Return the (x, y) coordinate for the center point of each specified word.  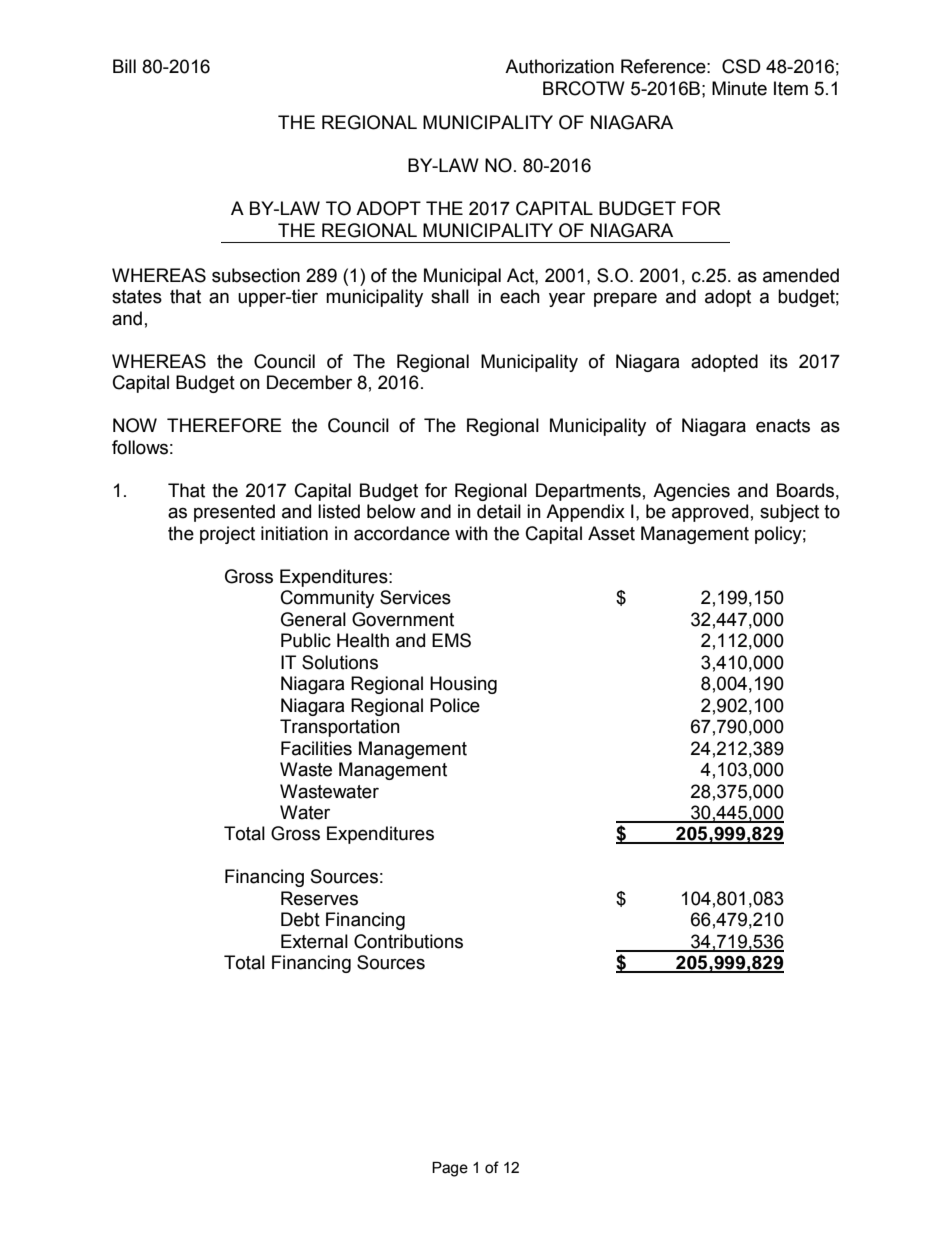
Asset (611, 533)
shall (450, 296)
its (779, 361)
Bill (124, 66)
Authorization (559, 66)
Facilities (316, 748)
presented (234, 513)
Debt (300, 919)
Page (450, 1169)
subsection (256, 275)
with (471, 533)
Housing (463, 685)
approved (710, 513)
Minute (739, 88)
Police (455, 705)
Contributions (408, 941)
